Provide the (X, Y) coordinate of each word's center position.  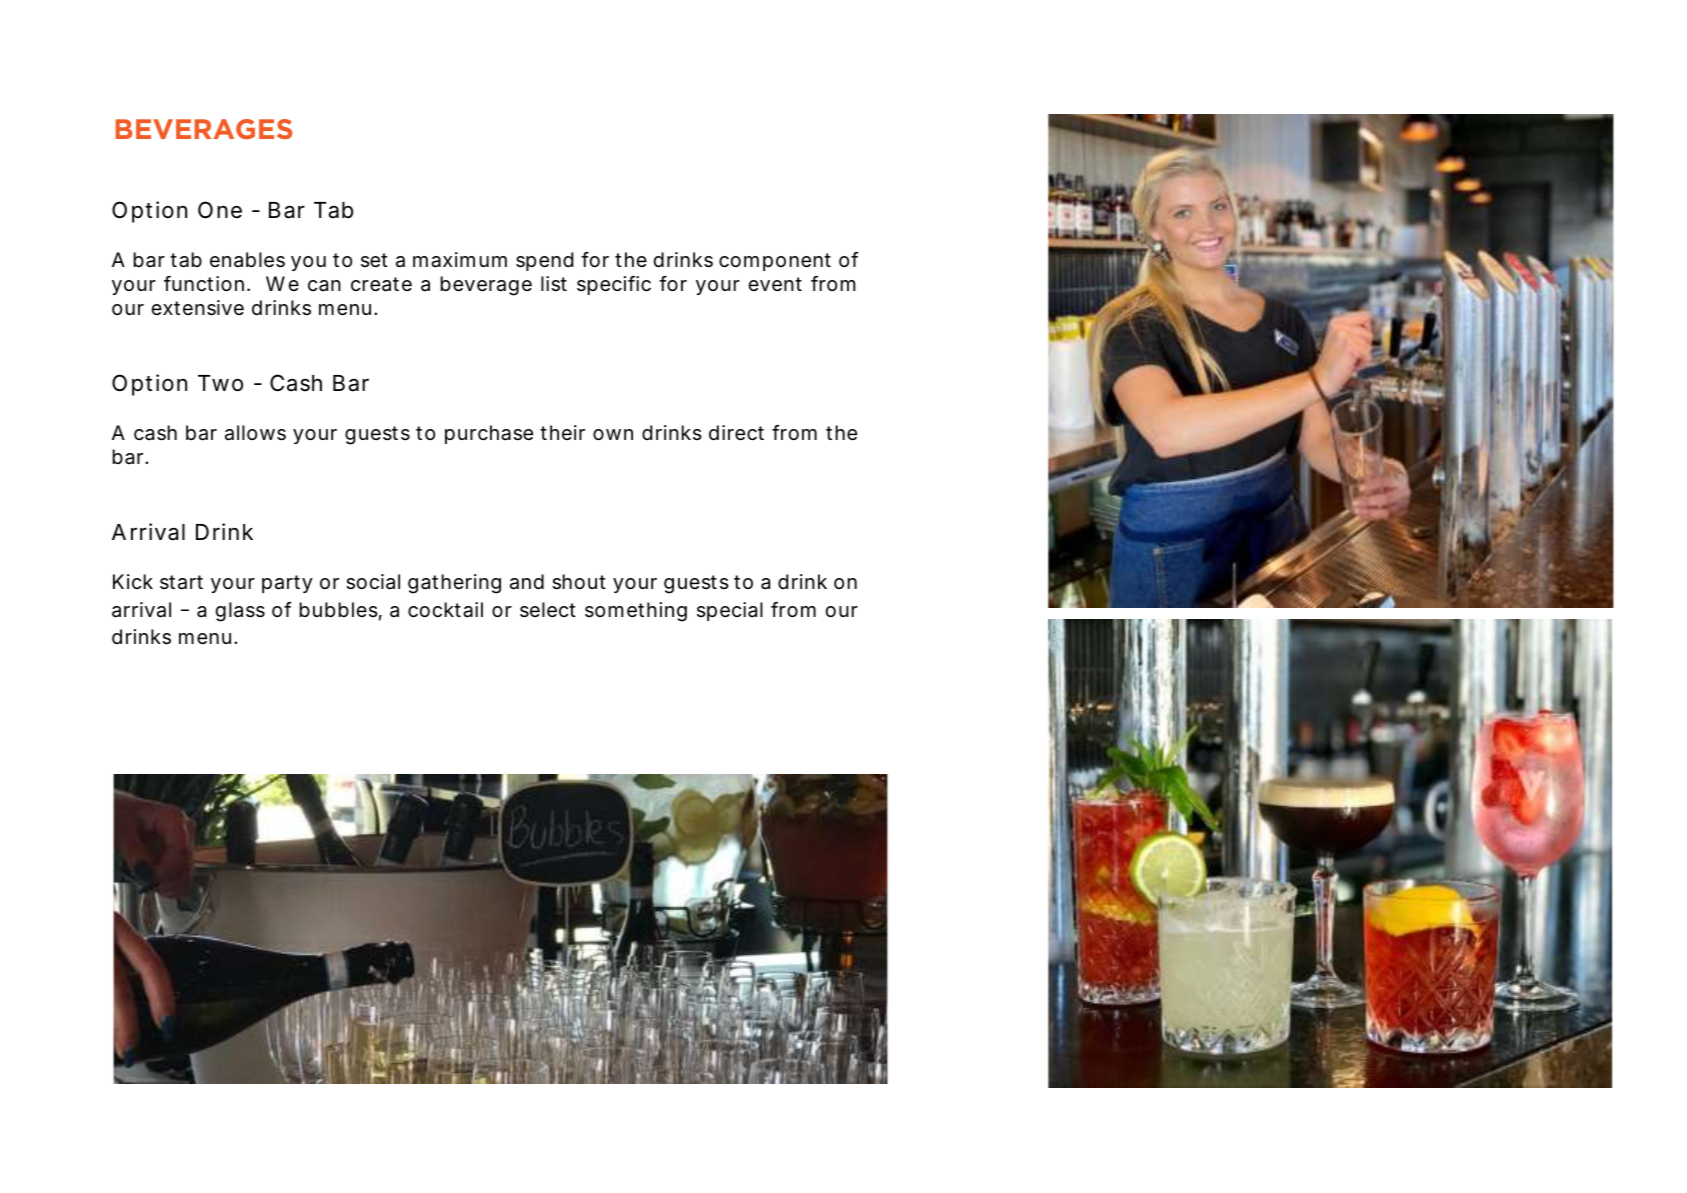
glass (240, 612)
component (775, 262)
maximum (460, 260)
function (204, 283)
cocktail (445, 610)
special (730, 611)
